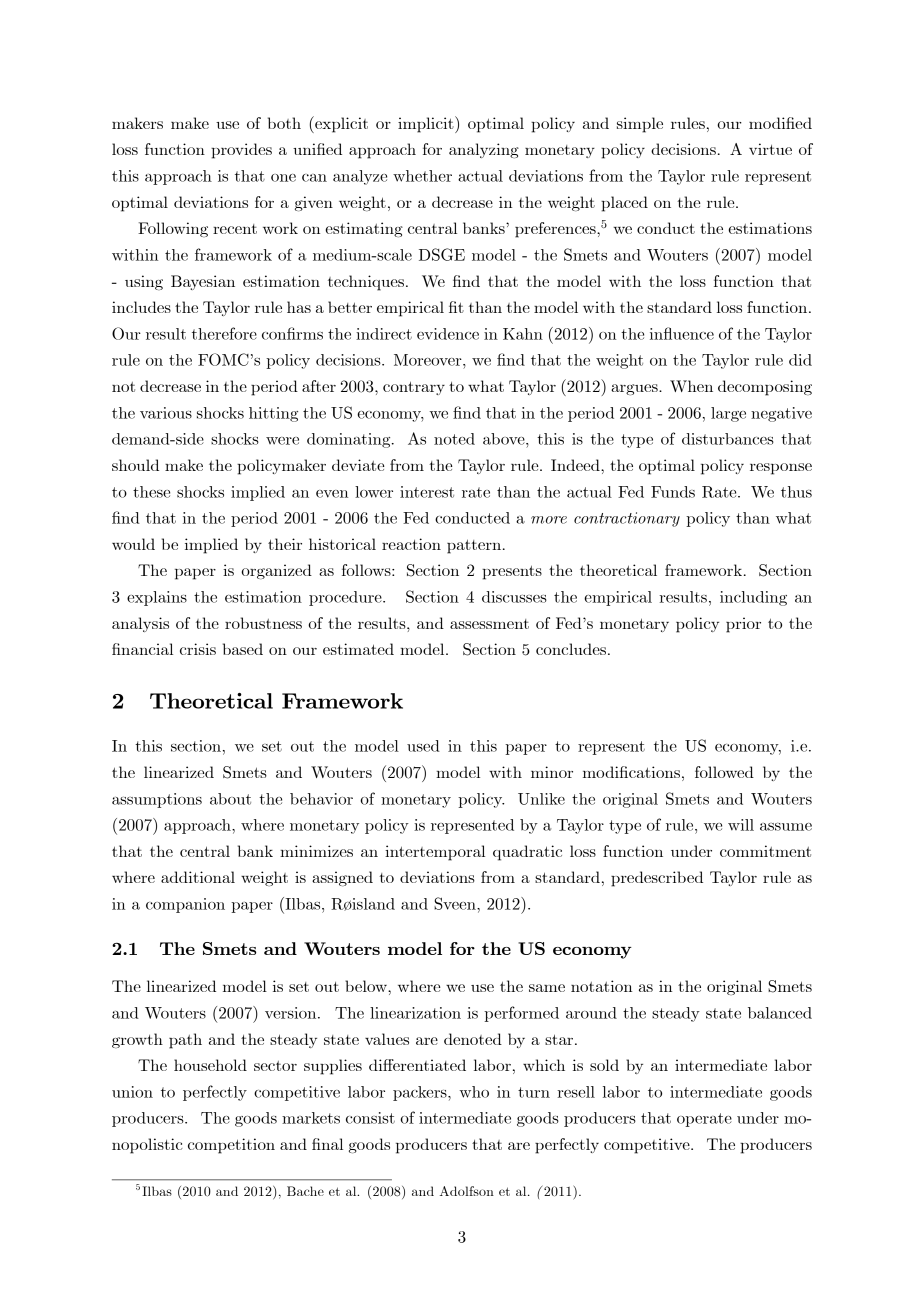  What do you see at coordinates (210, 1065) in the screenshot?
I see `household` at bounding box center [210, 1065].
